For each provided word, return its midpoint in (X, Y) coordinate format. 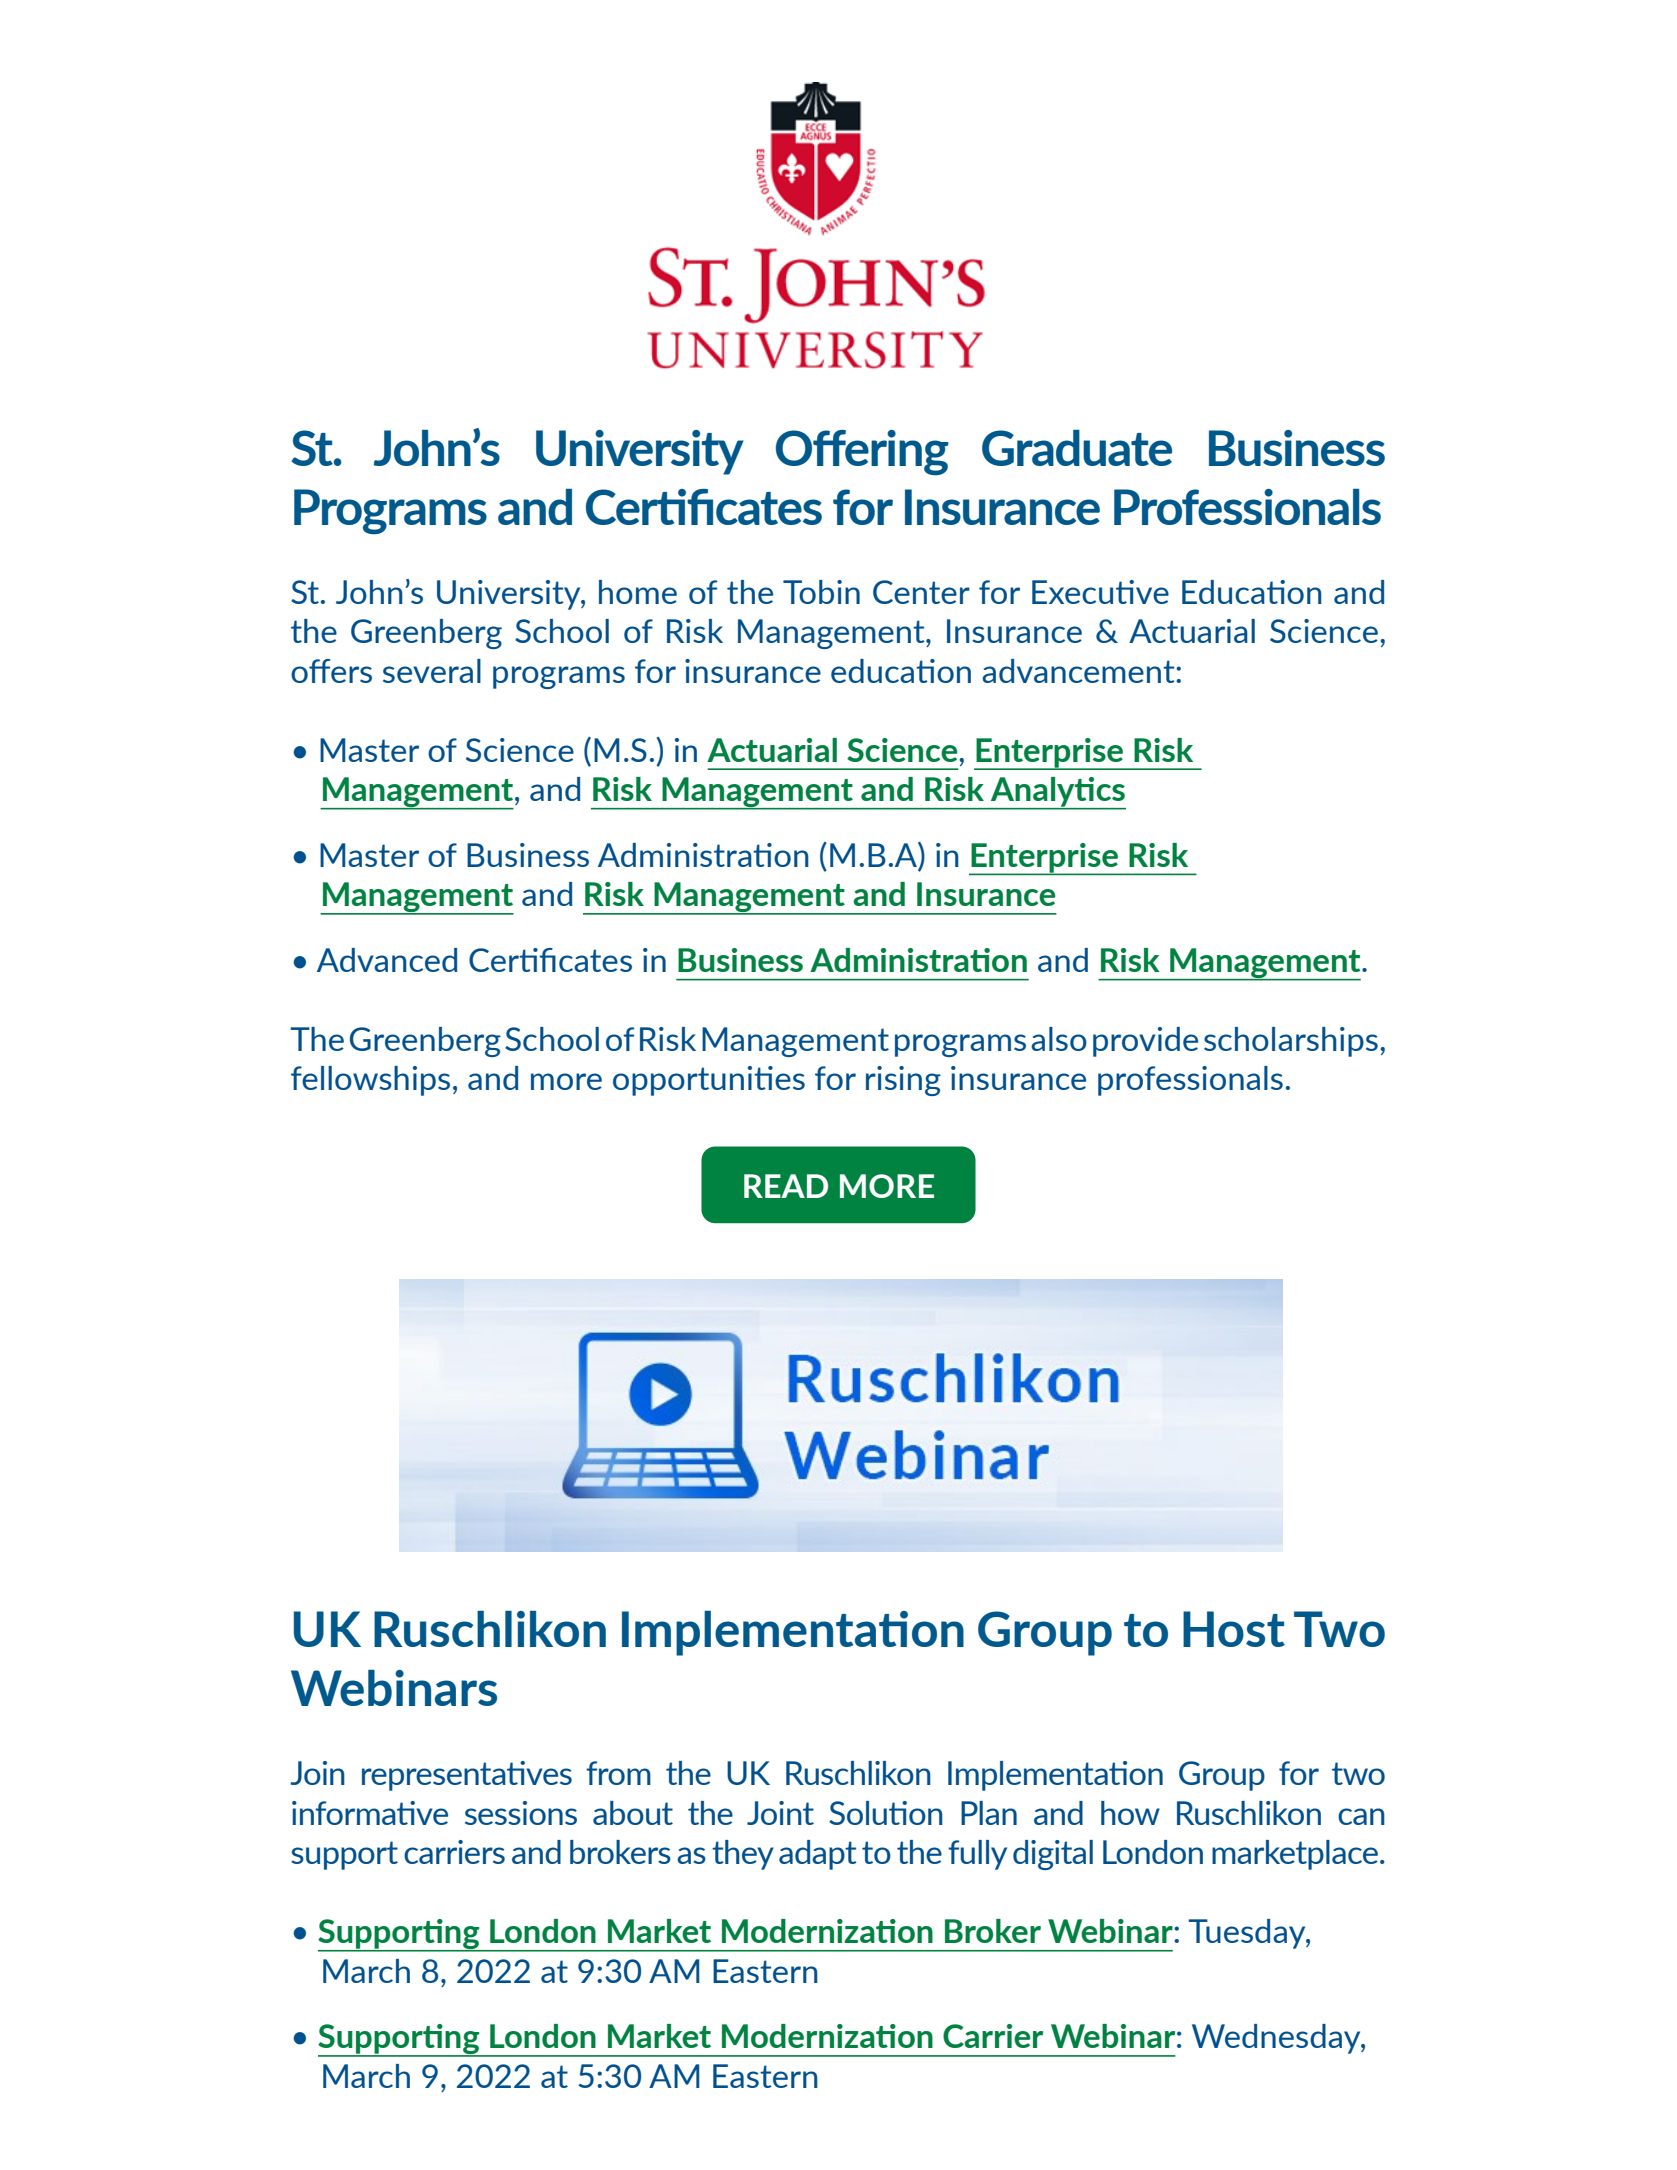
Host (1234, 1629)
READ (786, 1186)
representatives (467, 1776)
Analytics (1057, 793)
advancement (1079, 671)
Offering (862, 453)
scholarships (1291, 1042)
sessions (521, 1813)
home (638, 592)
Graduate (1077, 448)
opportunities (709, 1081)
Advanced (387, 960)
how (1130, 1813)
